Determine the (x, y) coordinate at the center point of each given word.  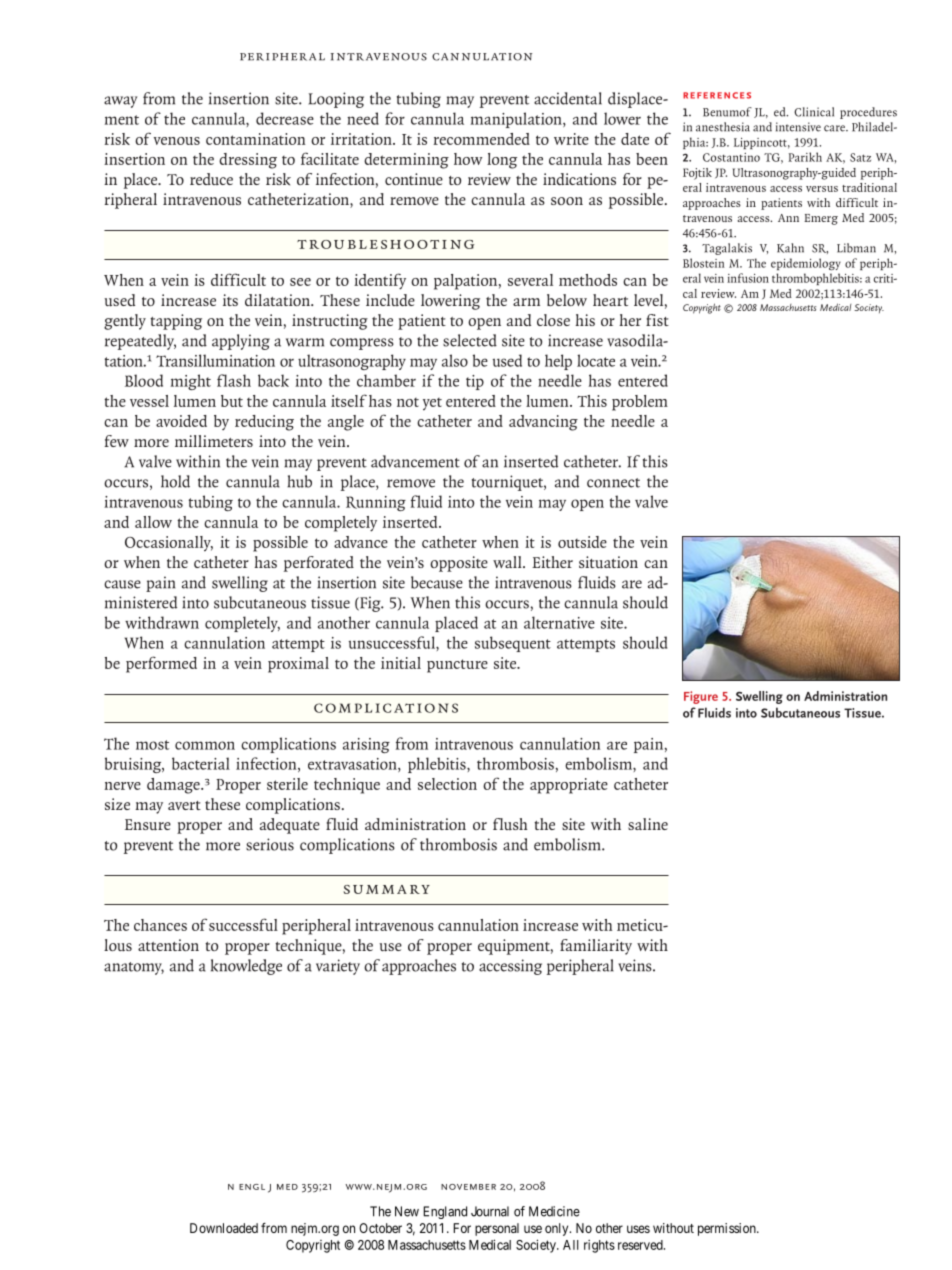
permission (728, 1229)
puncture (457, 666)
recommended (481, 139)
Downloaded (224, 1228)
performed (161, 664)
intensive (798, 127)
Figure (701, 697)
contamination (255, 139)
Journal (490, 1211)
